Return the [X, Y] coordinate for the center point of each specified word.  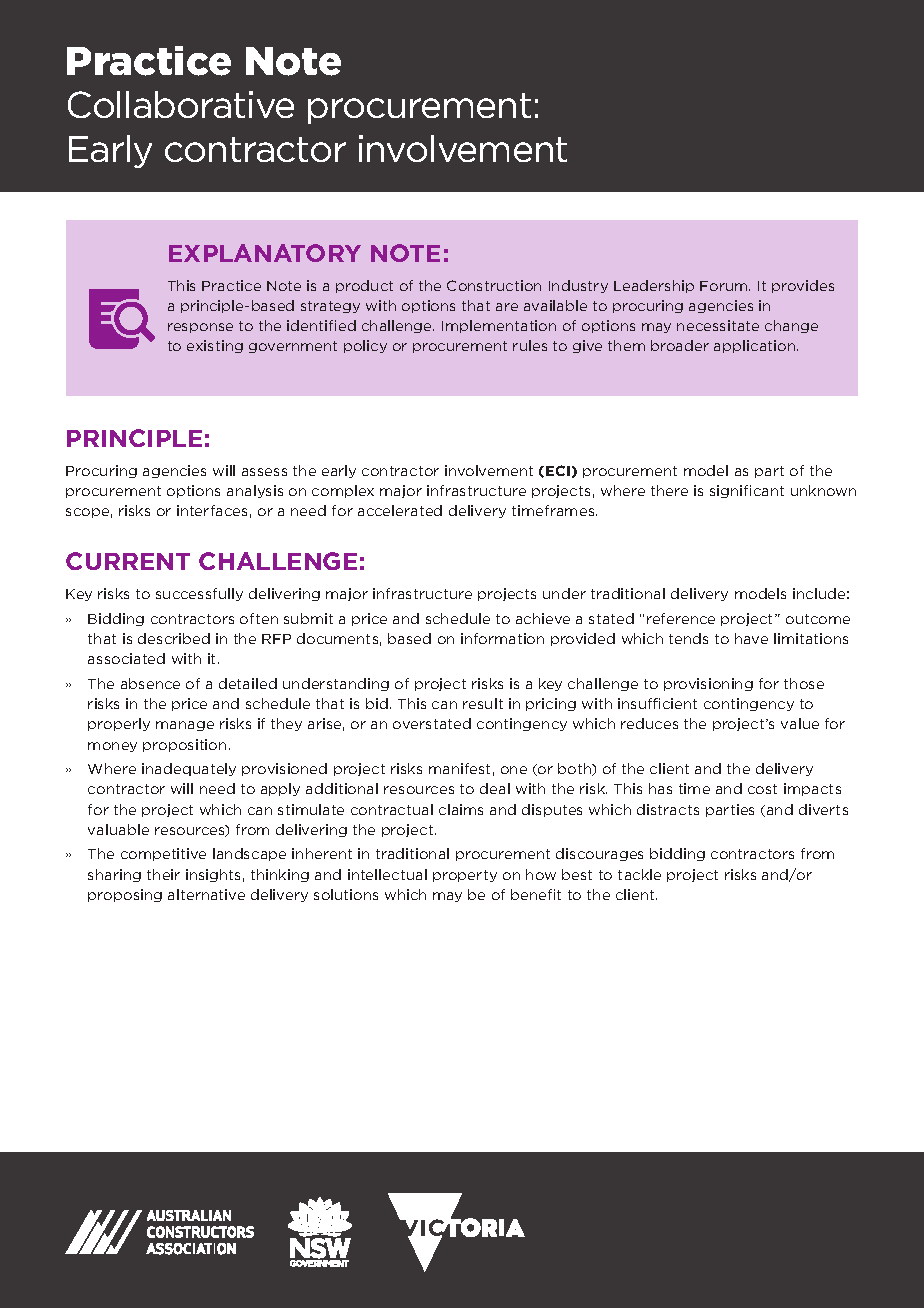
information [502, 638]
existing [215, 346]
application [756, 346]
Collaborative [181, 104]
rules [530, 345]
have [751, 638]
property [465, 876]
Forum [725, 286]
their [163, 874]
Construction [494, 285]
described [174, 638]
